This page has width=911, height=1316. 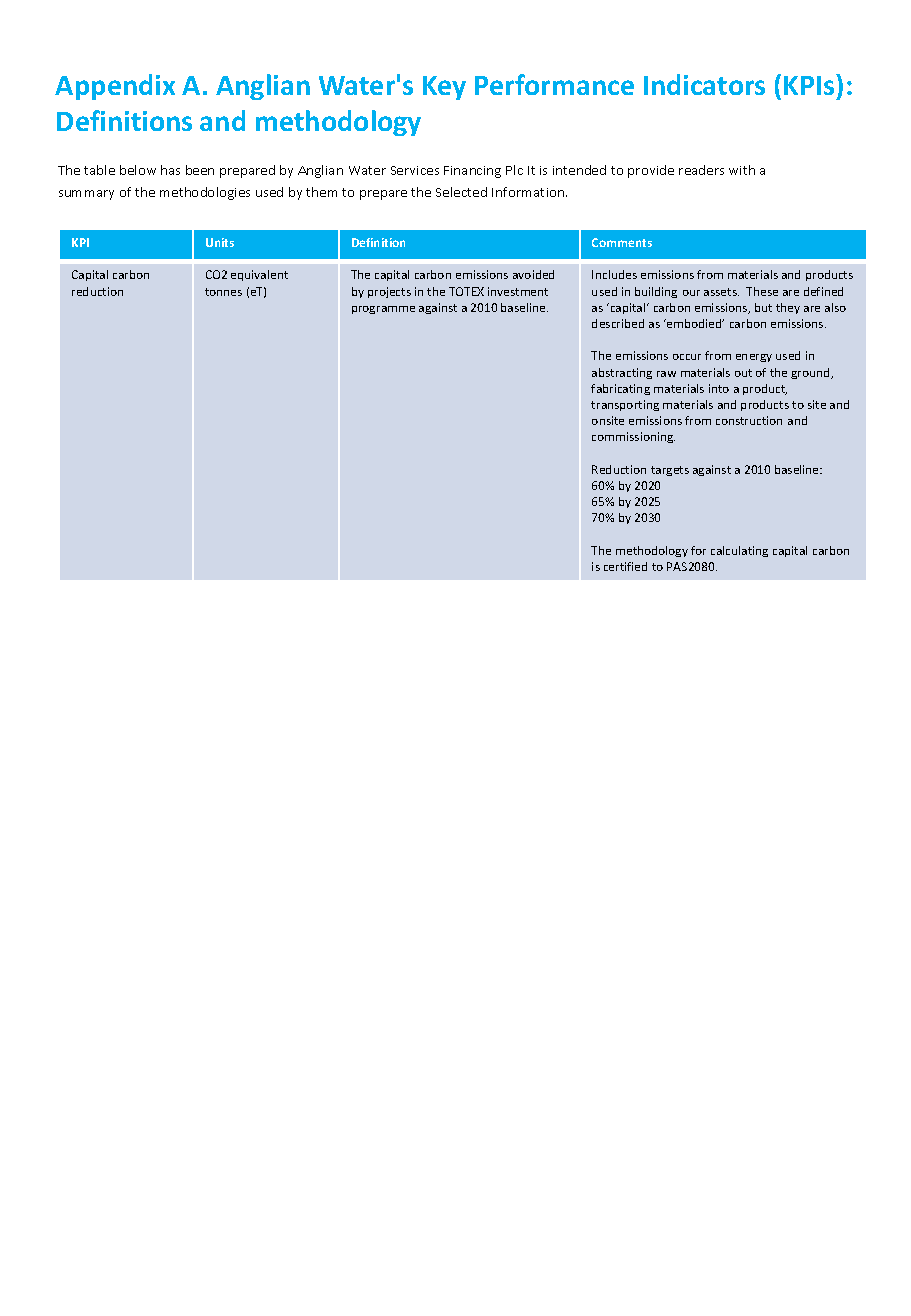 What do you see at coordinates (739, 551) in the page?
I see `calculating` at bounding box center [739, 551].
